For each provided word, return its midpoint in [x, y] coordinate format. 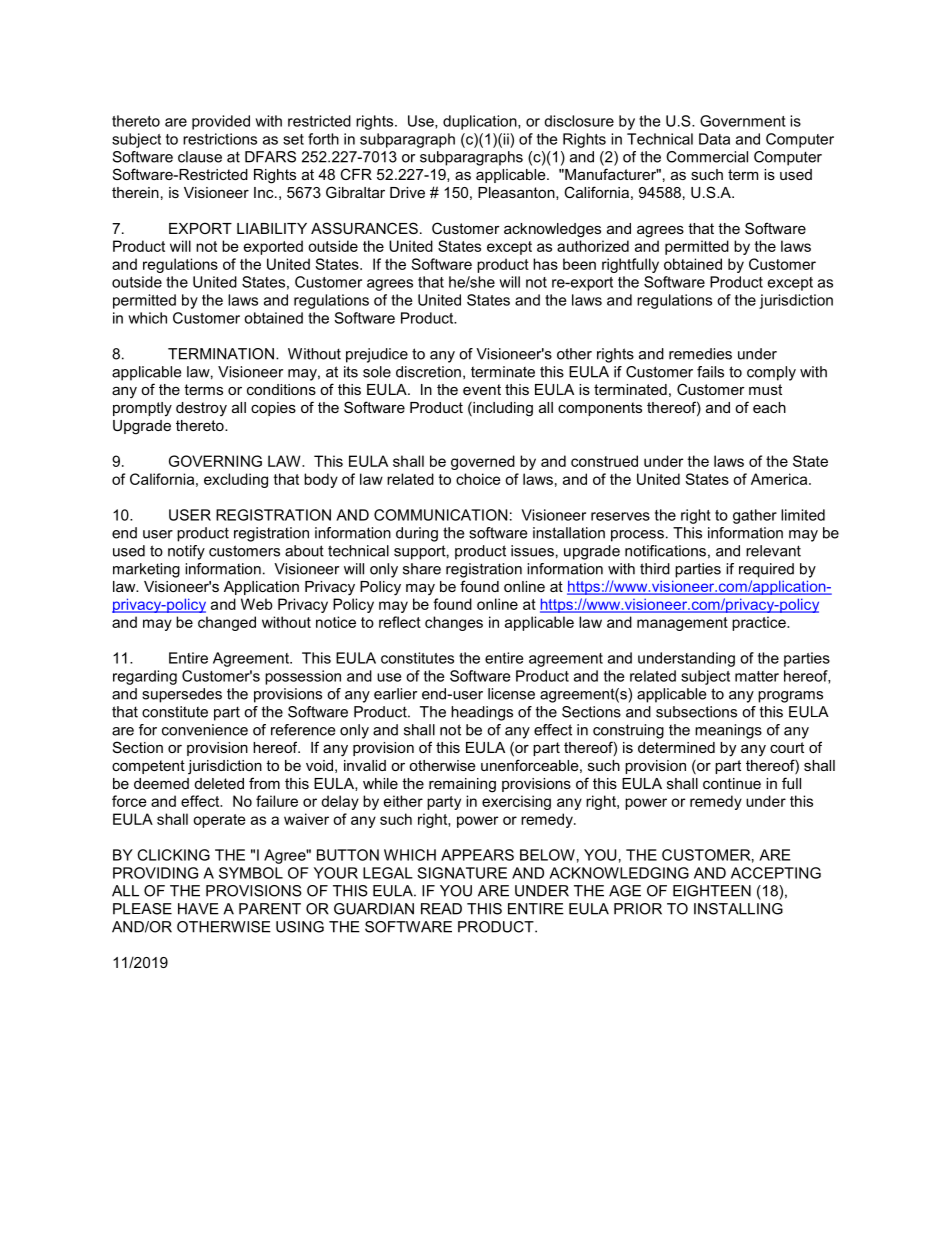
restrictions [220, 139]
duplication [481, 122]
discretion [428, 372]
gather [755, 516]
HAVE [198, 909]
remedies [700, 354]
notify [186, 552]
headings [482, 713]
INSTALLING [738, 909]
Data [714, 139]
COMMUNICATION [440, 515]
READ [441, 909]
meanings [728, 731]
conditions [281, 389]
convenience [205, 730]
